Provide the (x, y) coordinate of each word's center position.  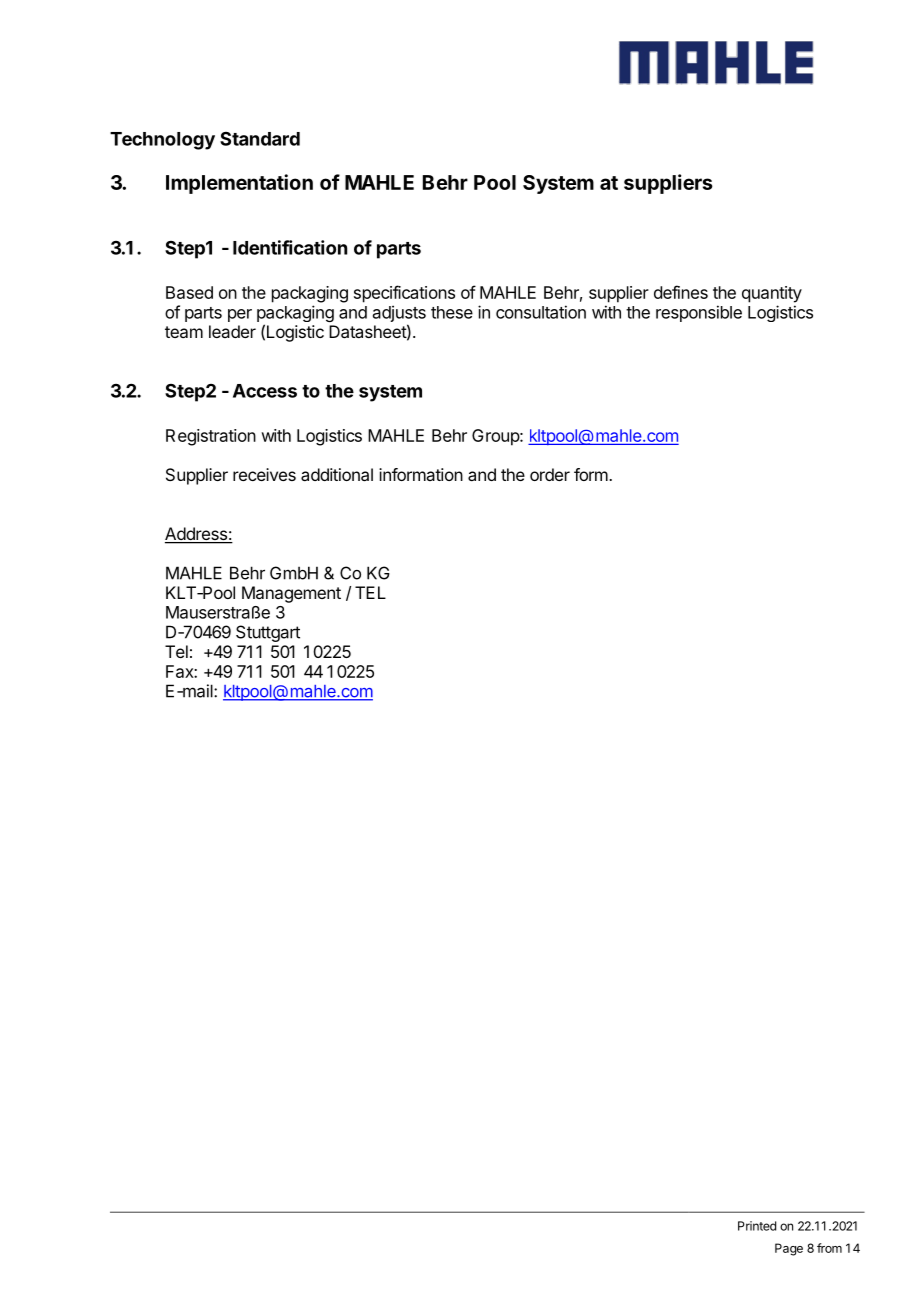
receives (264, 474)
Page (789, 1249)
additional (337, 474)
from (829, 1248)
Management (291, 594)
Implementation (239, 184)
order (550, 474)
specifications (404, 294)
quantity (772, 294)
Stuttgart (268, 633)
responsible (699, 313)
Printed (757, 1226)
